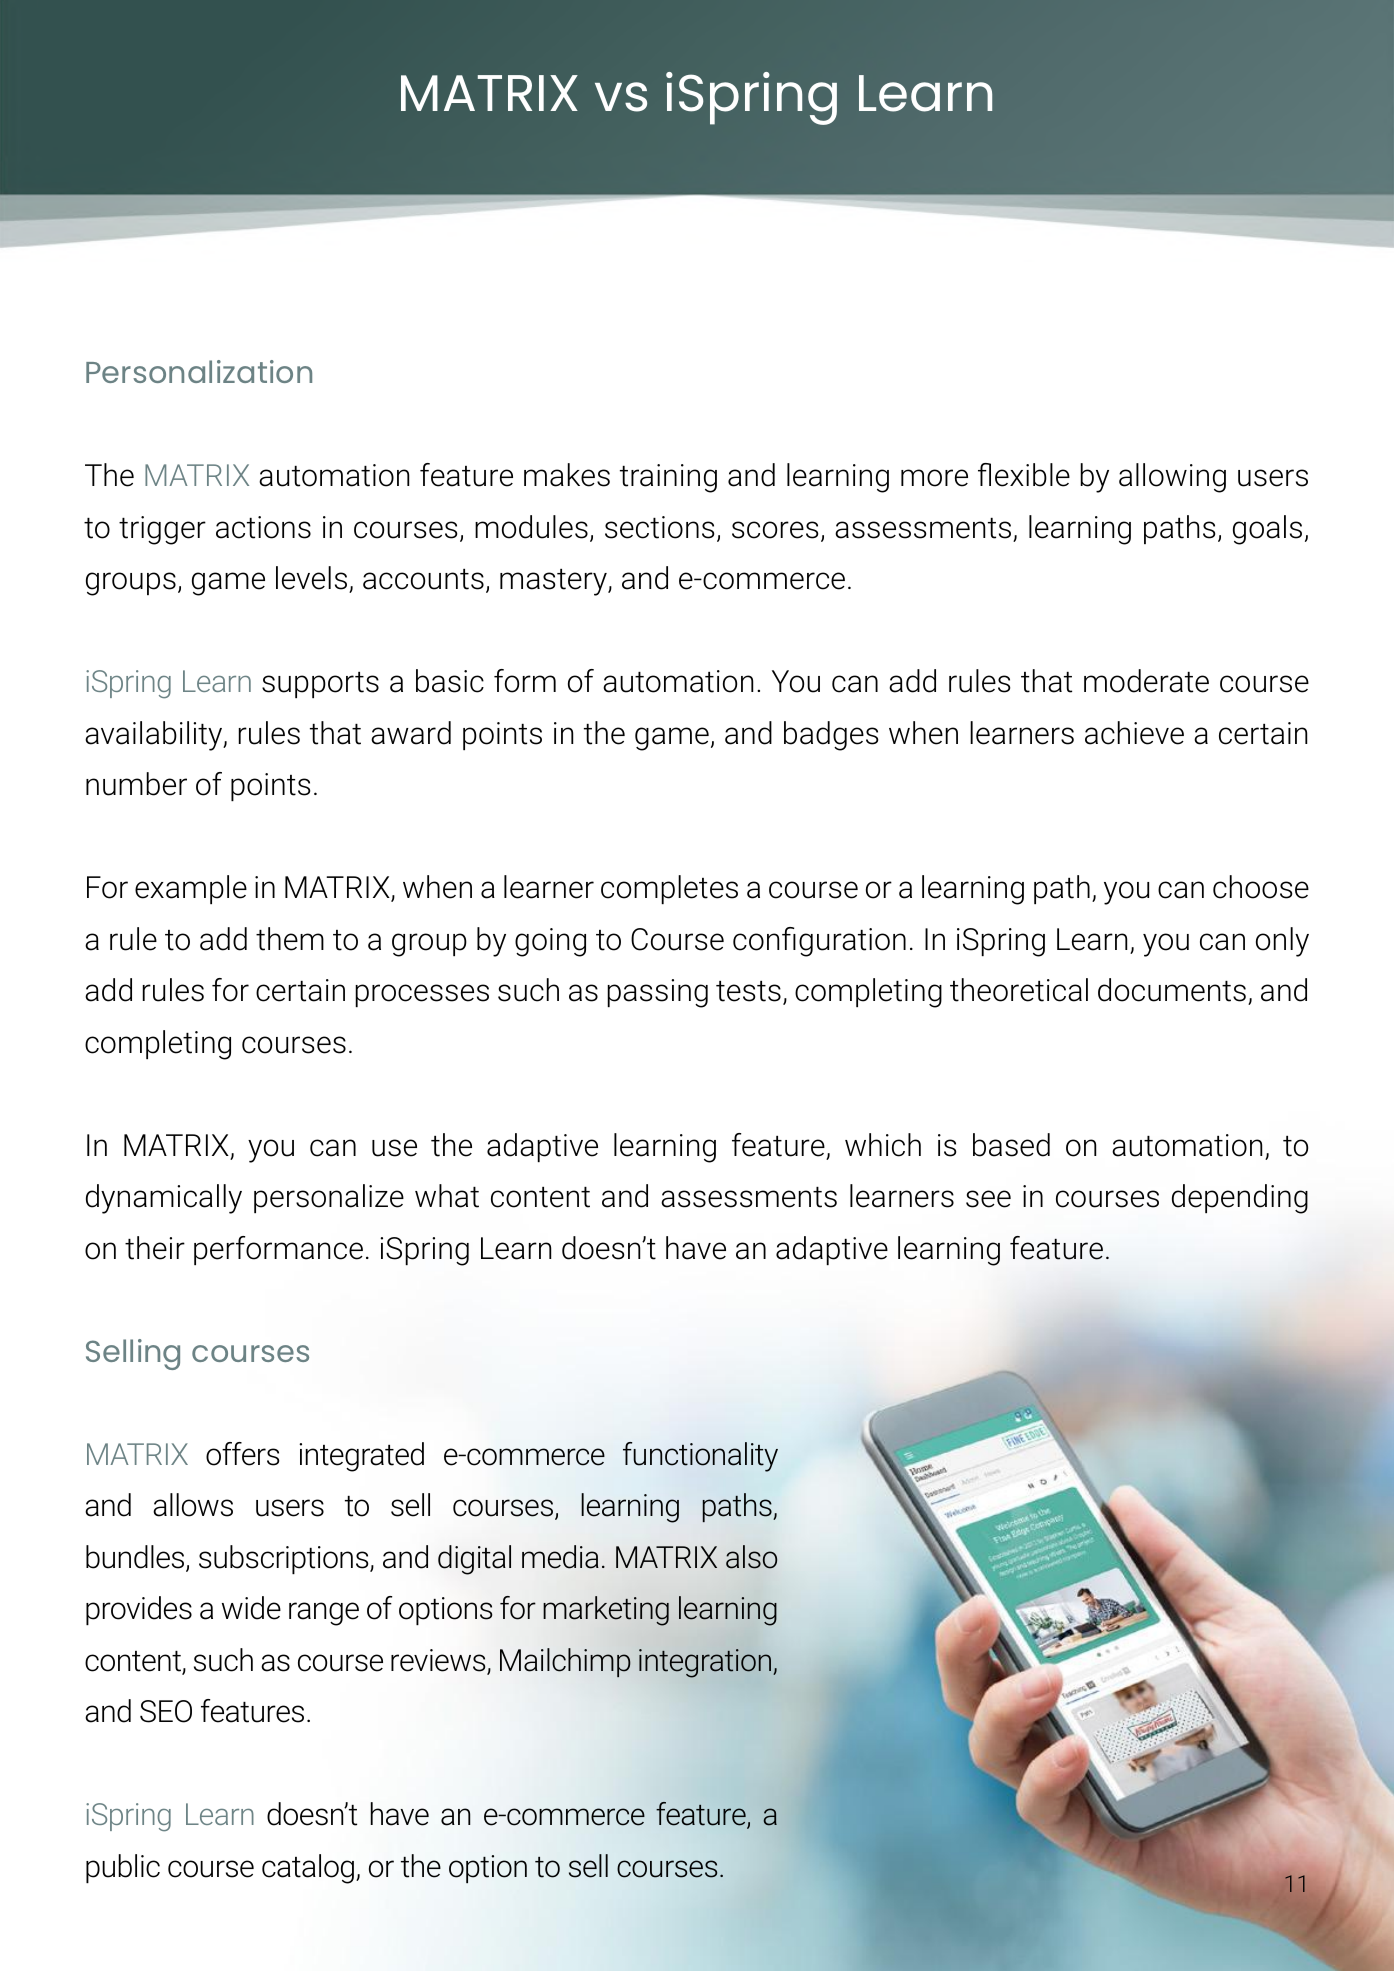  What do you see at coordinates (1172, 478) in the screenshot?
I see `allowing` at bounding box center [1172, 478].
